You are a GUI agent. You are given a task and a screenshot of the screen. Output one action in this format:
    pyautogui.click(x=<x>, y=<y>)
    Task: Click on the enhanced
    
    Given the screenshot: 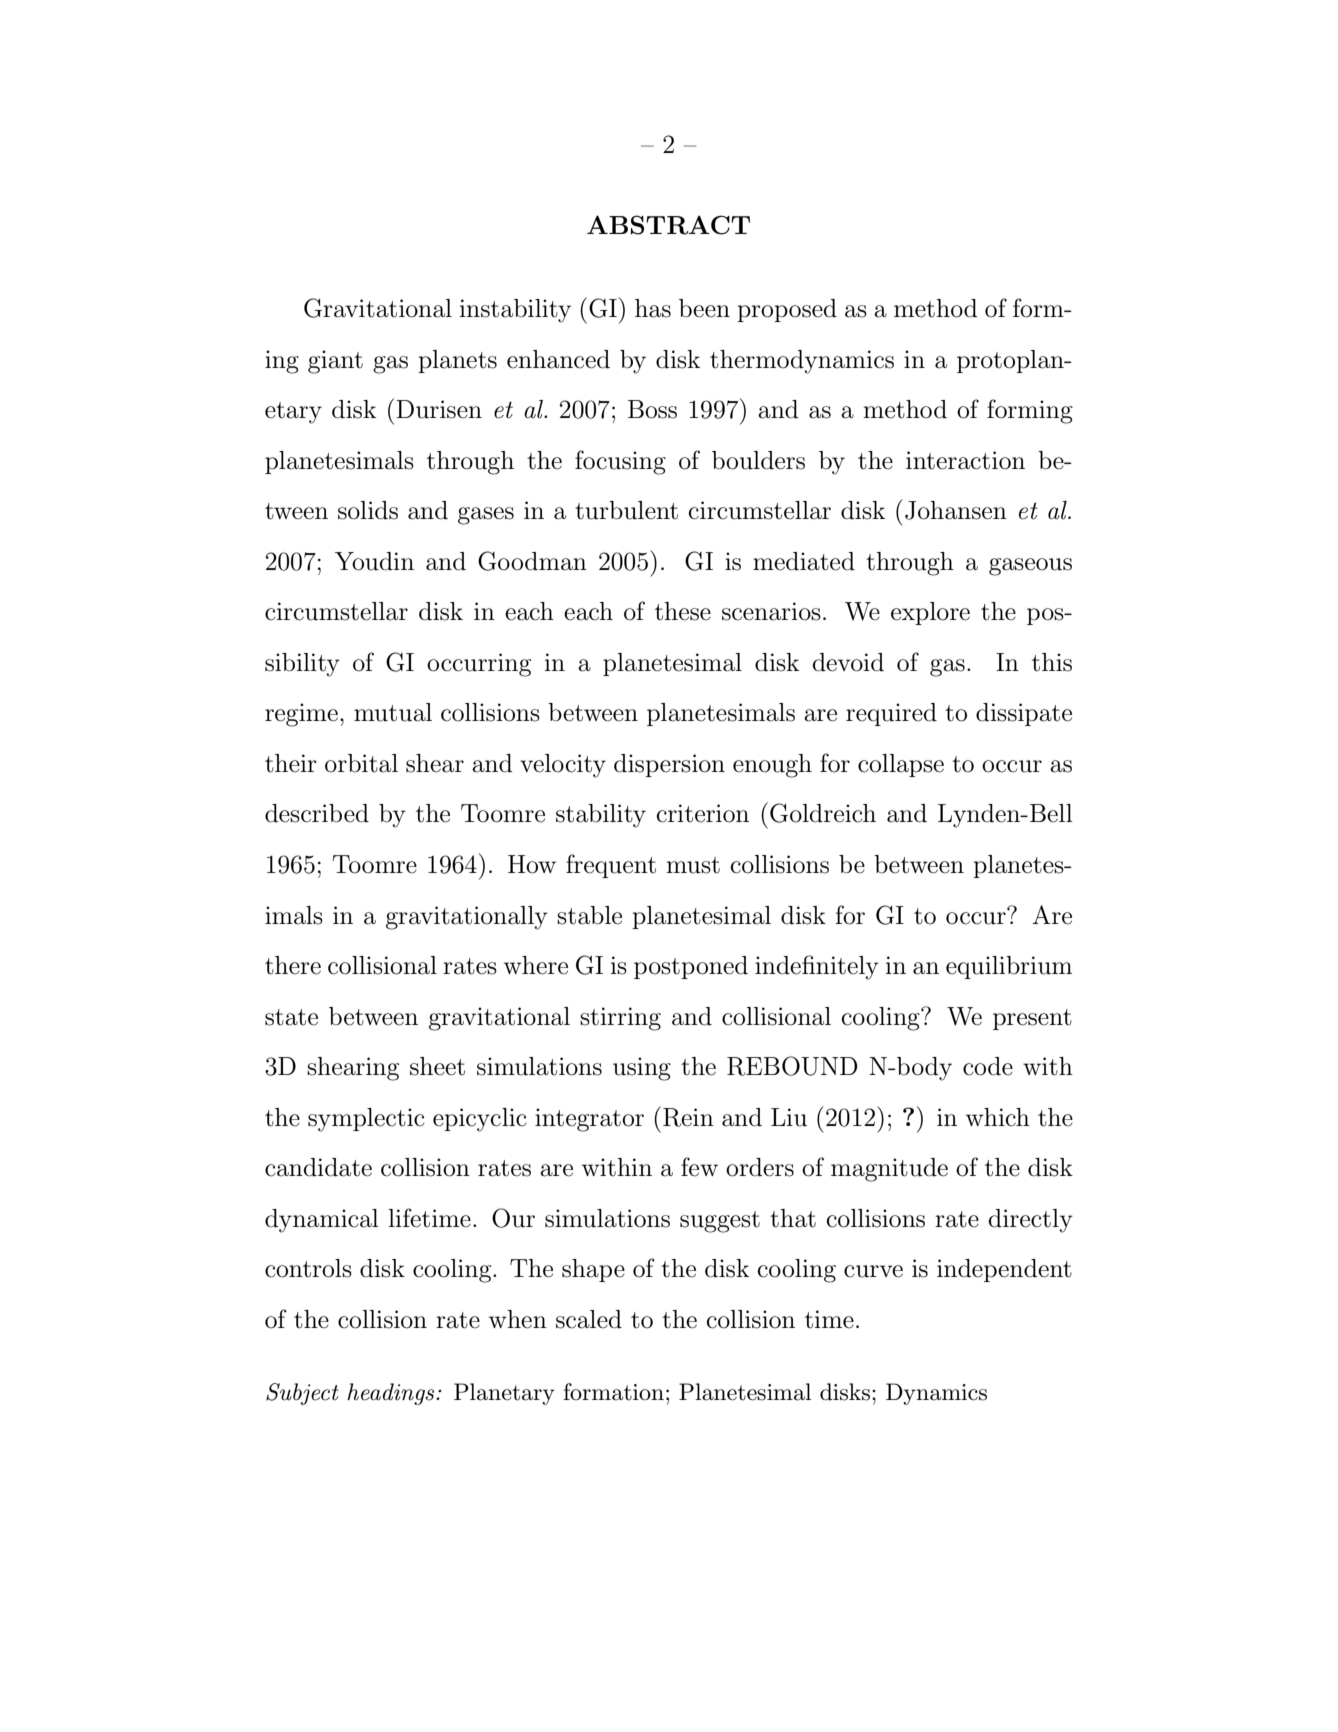 What is the action you would take?
    pyautogui.click(x=558, y=359)
